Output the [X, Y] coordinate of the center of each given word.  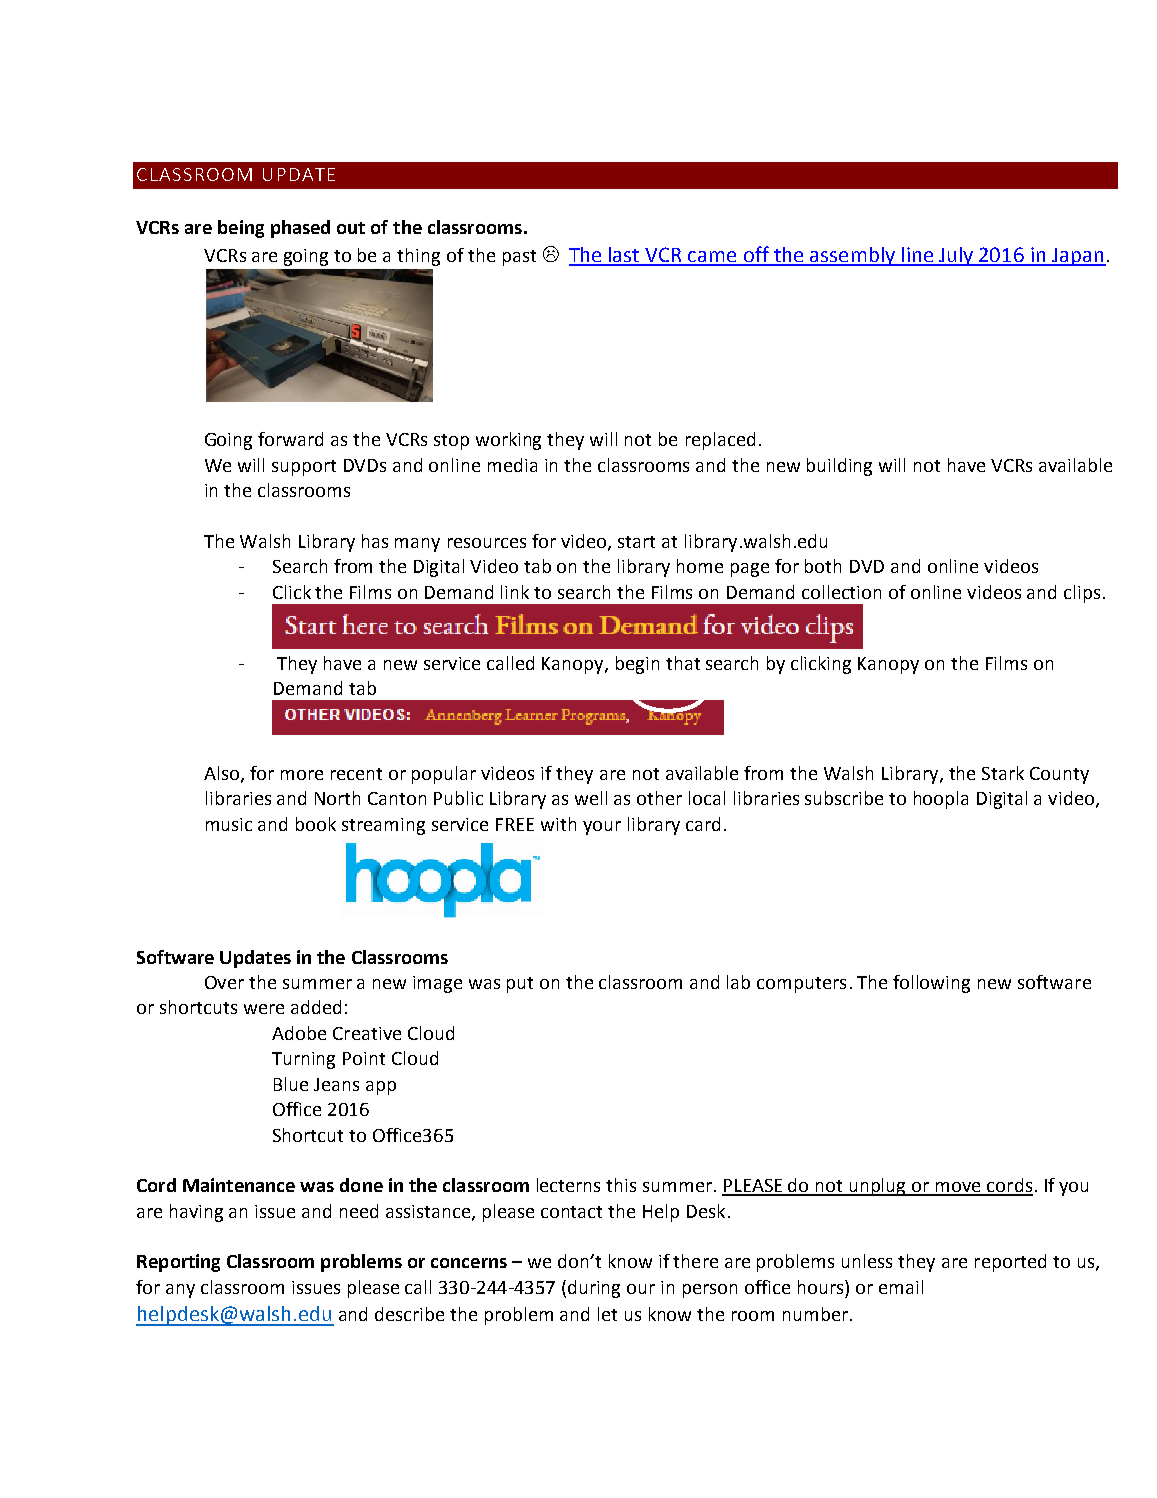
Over [224, 982]
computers [801, 985]
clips [1082, 594]
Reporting [178, 1263]
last [624, 256]
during [594, 1289]
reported [1010, 1263]
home [700, 566]
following [931, 984]
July [956, 256]
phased [300, 229]
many [417, 545]
